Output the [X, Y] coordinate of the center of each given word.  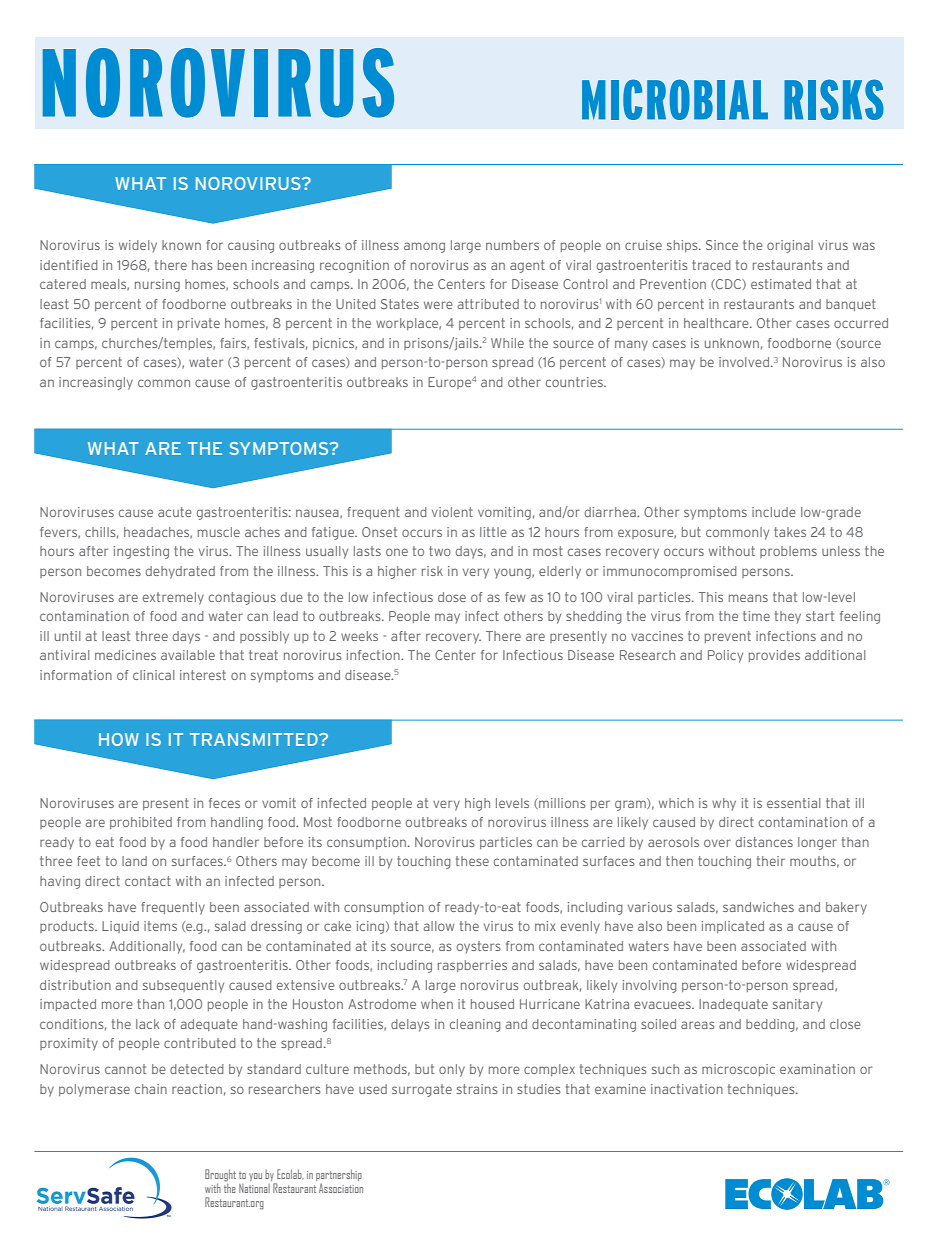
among [424, 247]
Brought [220, 1176]
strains [477, 1089]
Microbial [675, 99]
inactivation [687, 1089]
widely [138, 246]
